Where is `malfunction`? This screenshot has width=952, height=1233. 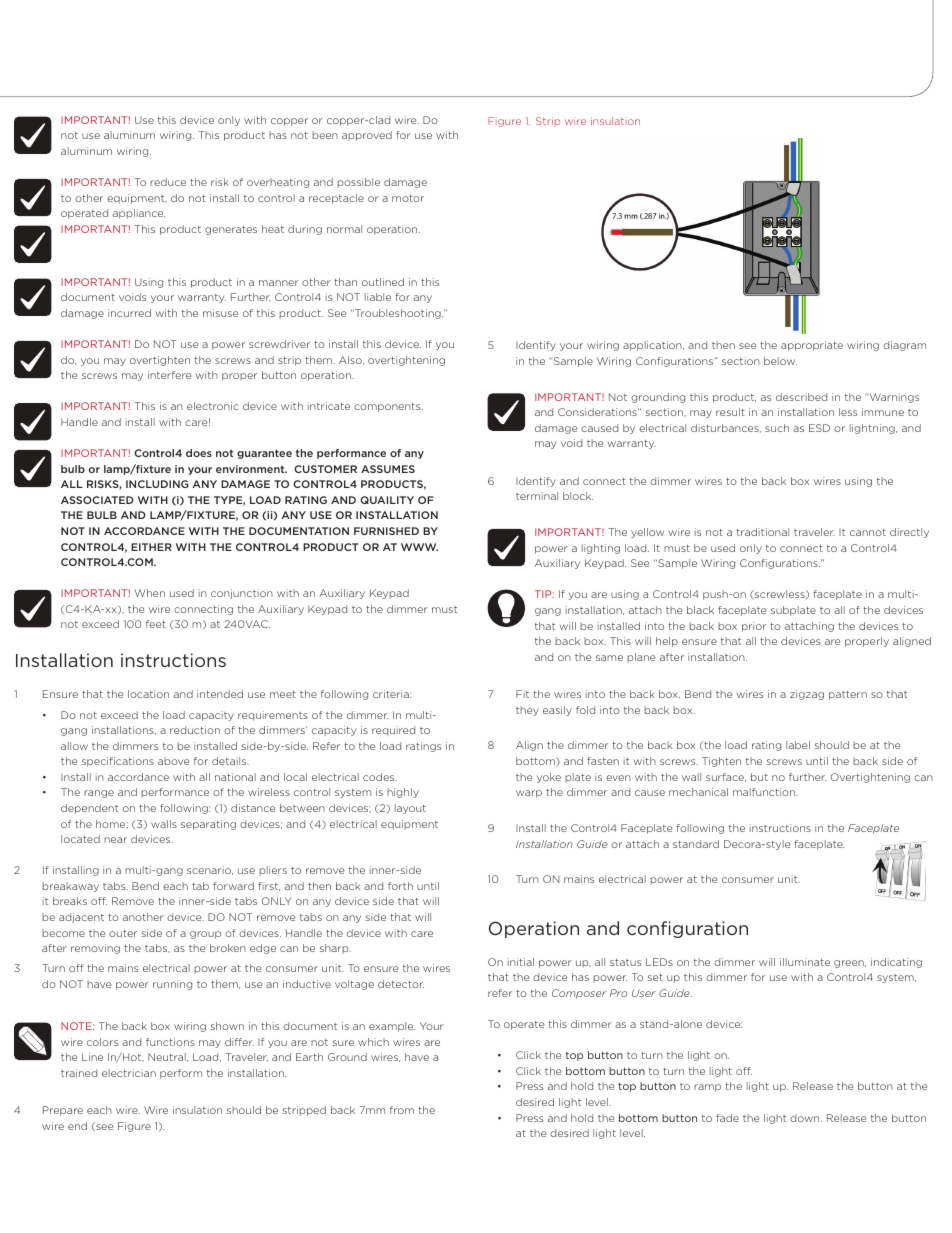 malfunction is located at coordinates (765, 792).
